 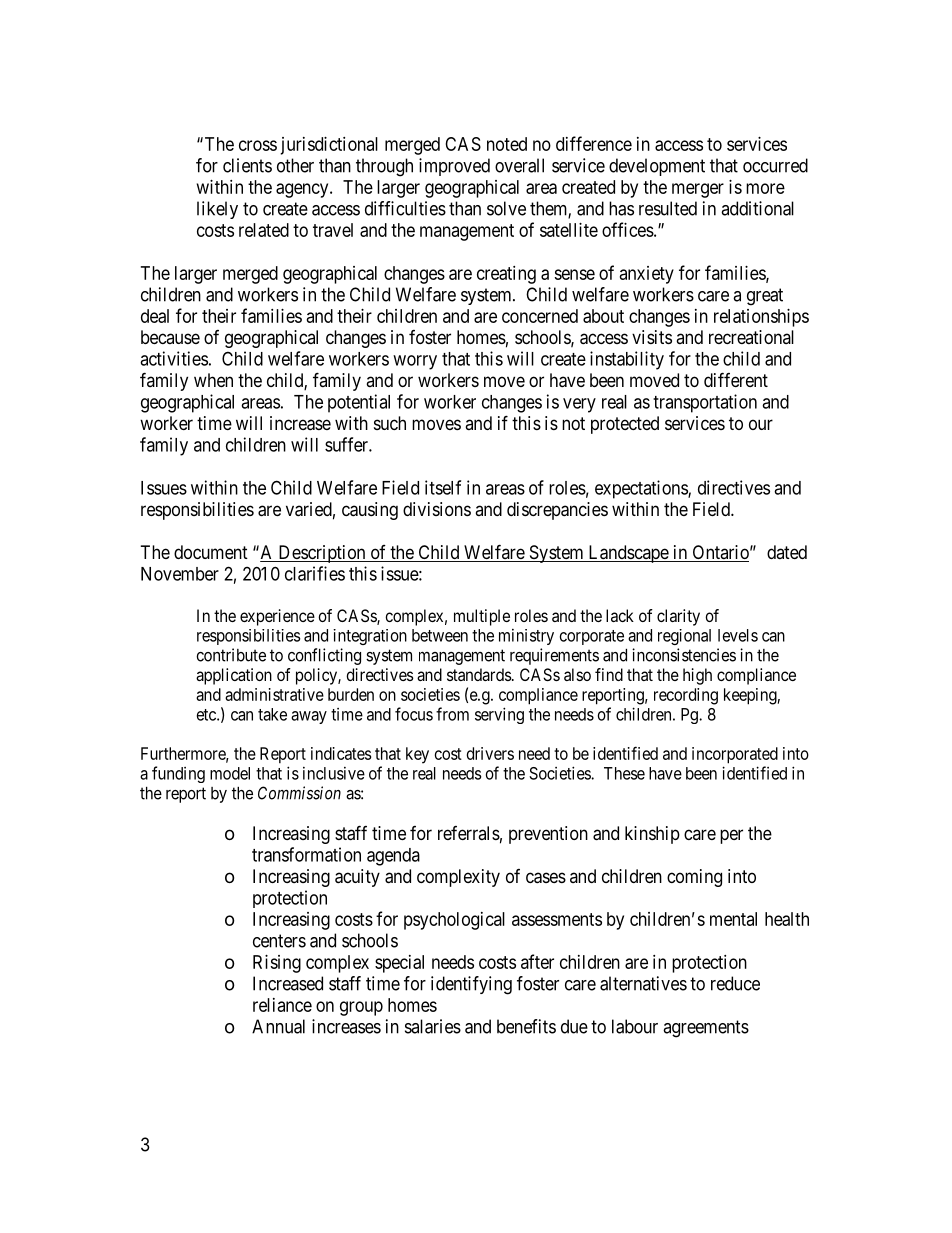 I want to click on merger, so click(x=698, y=190).
